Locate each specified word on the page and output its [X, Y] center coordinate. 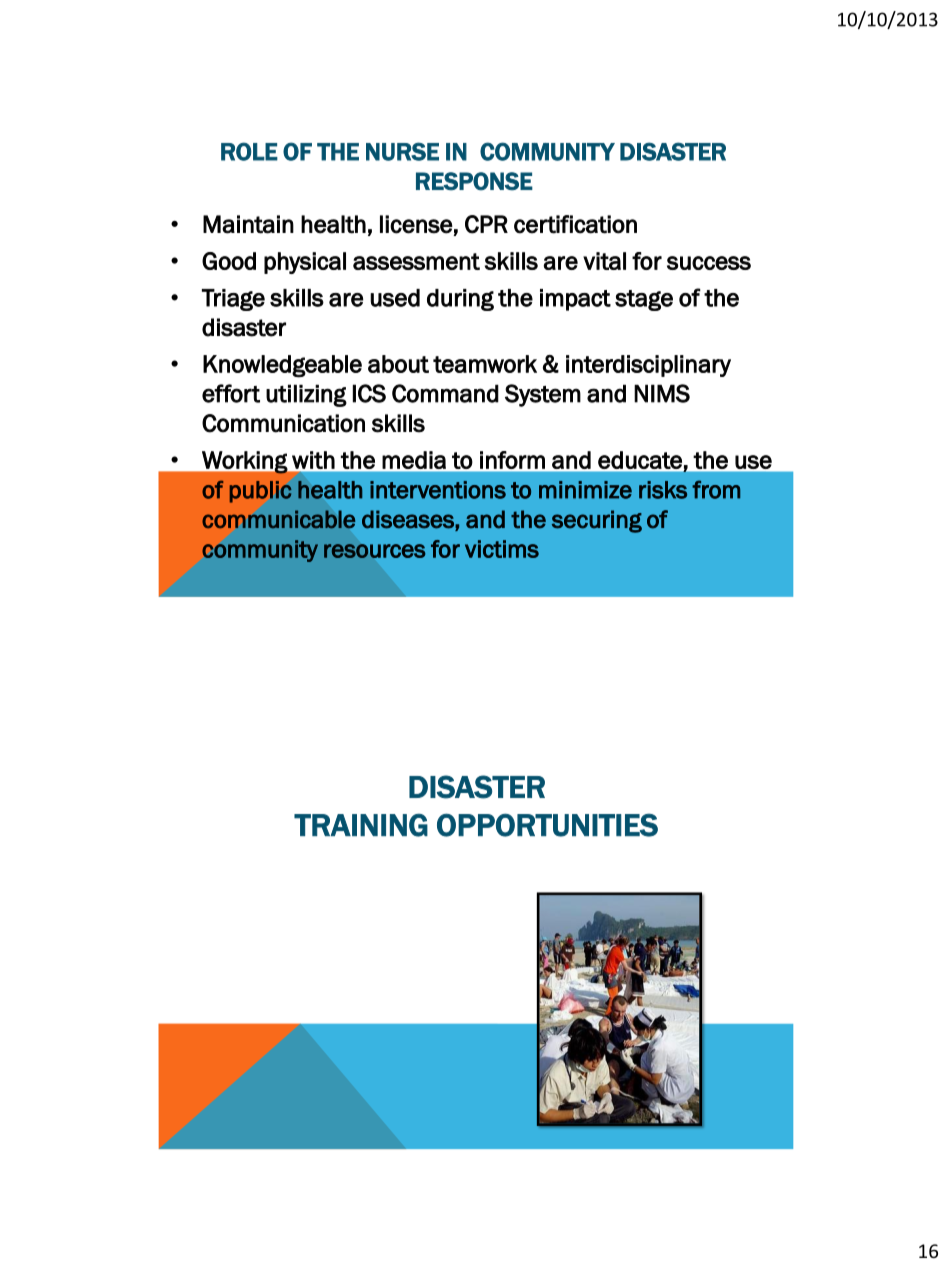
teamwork [485, 364]
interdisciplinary [648, 366]
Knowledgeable [282, 366]
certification [575, 224]
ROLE [249, 151]
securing [597, 521]
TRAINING [361, 825]
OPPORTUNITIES [547, 825]
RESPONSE [474, 181]
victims [502, 549]
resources [375, 551]
